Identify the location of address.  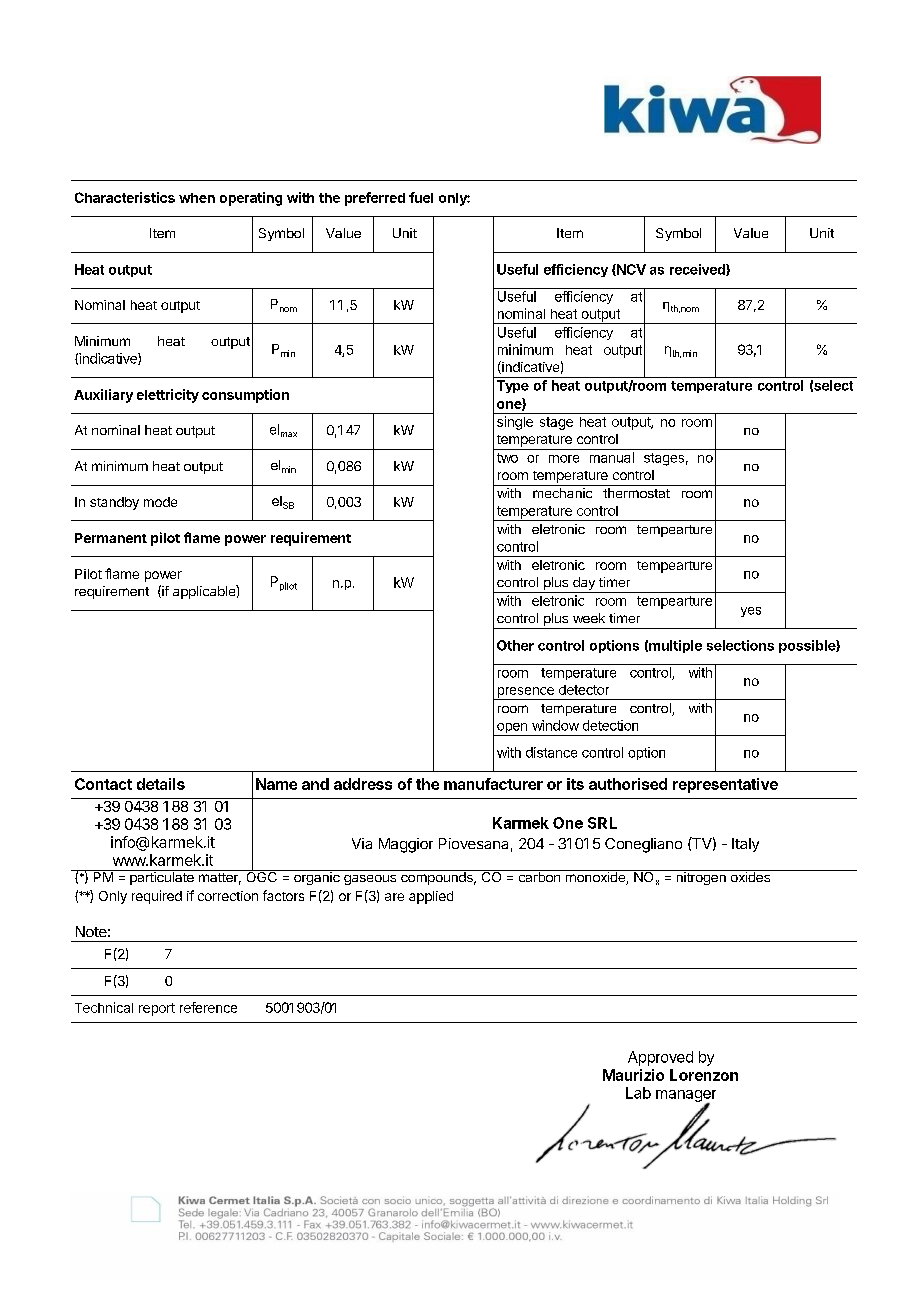
(363, 784).
